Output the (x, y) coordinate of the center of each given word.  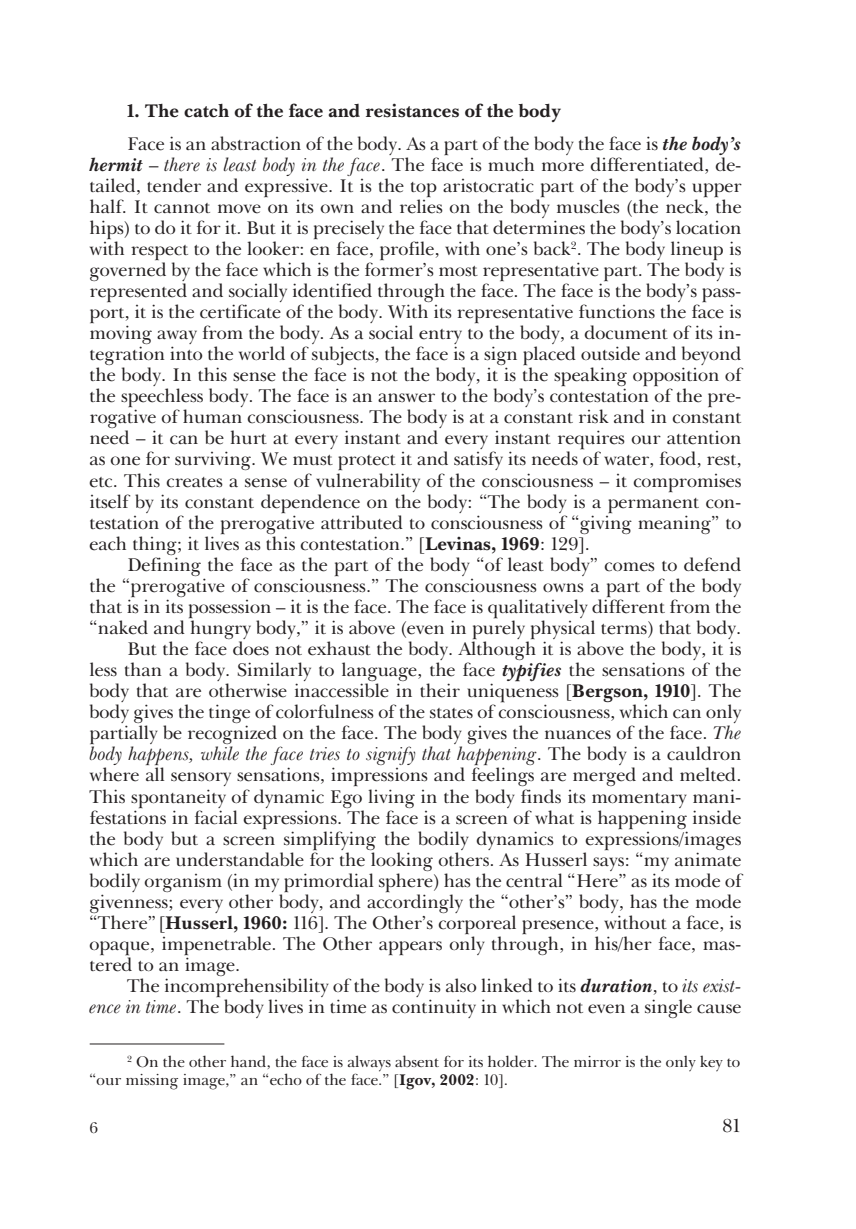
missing (152, 1082)
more (563, 167)
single (668, 1008)
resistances (412, 110)
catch (206, 111)
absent (417, 1061)
